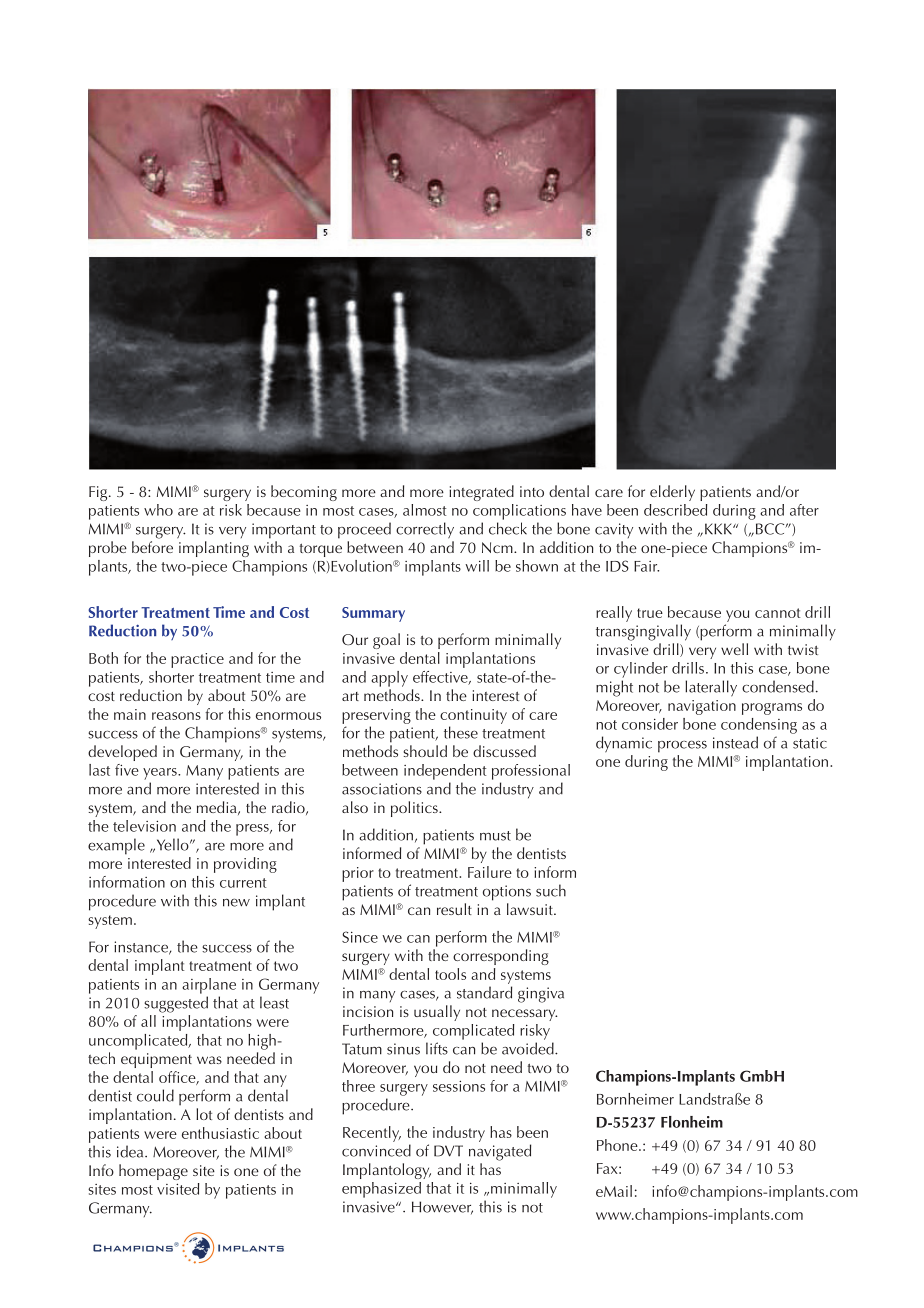  What do you see at coordinates (450, 974) in the screenshot?
I see `tools` at bounding box center [450, 974].
